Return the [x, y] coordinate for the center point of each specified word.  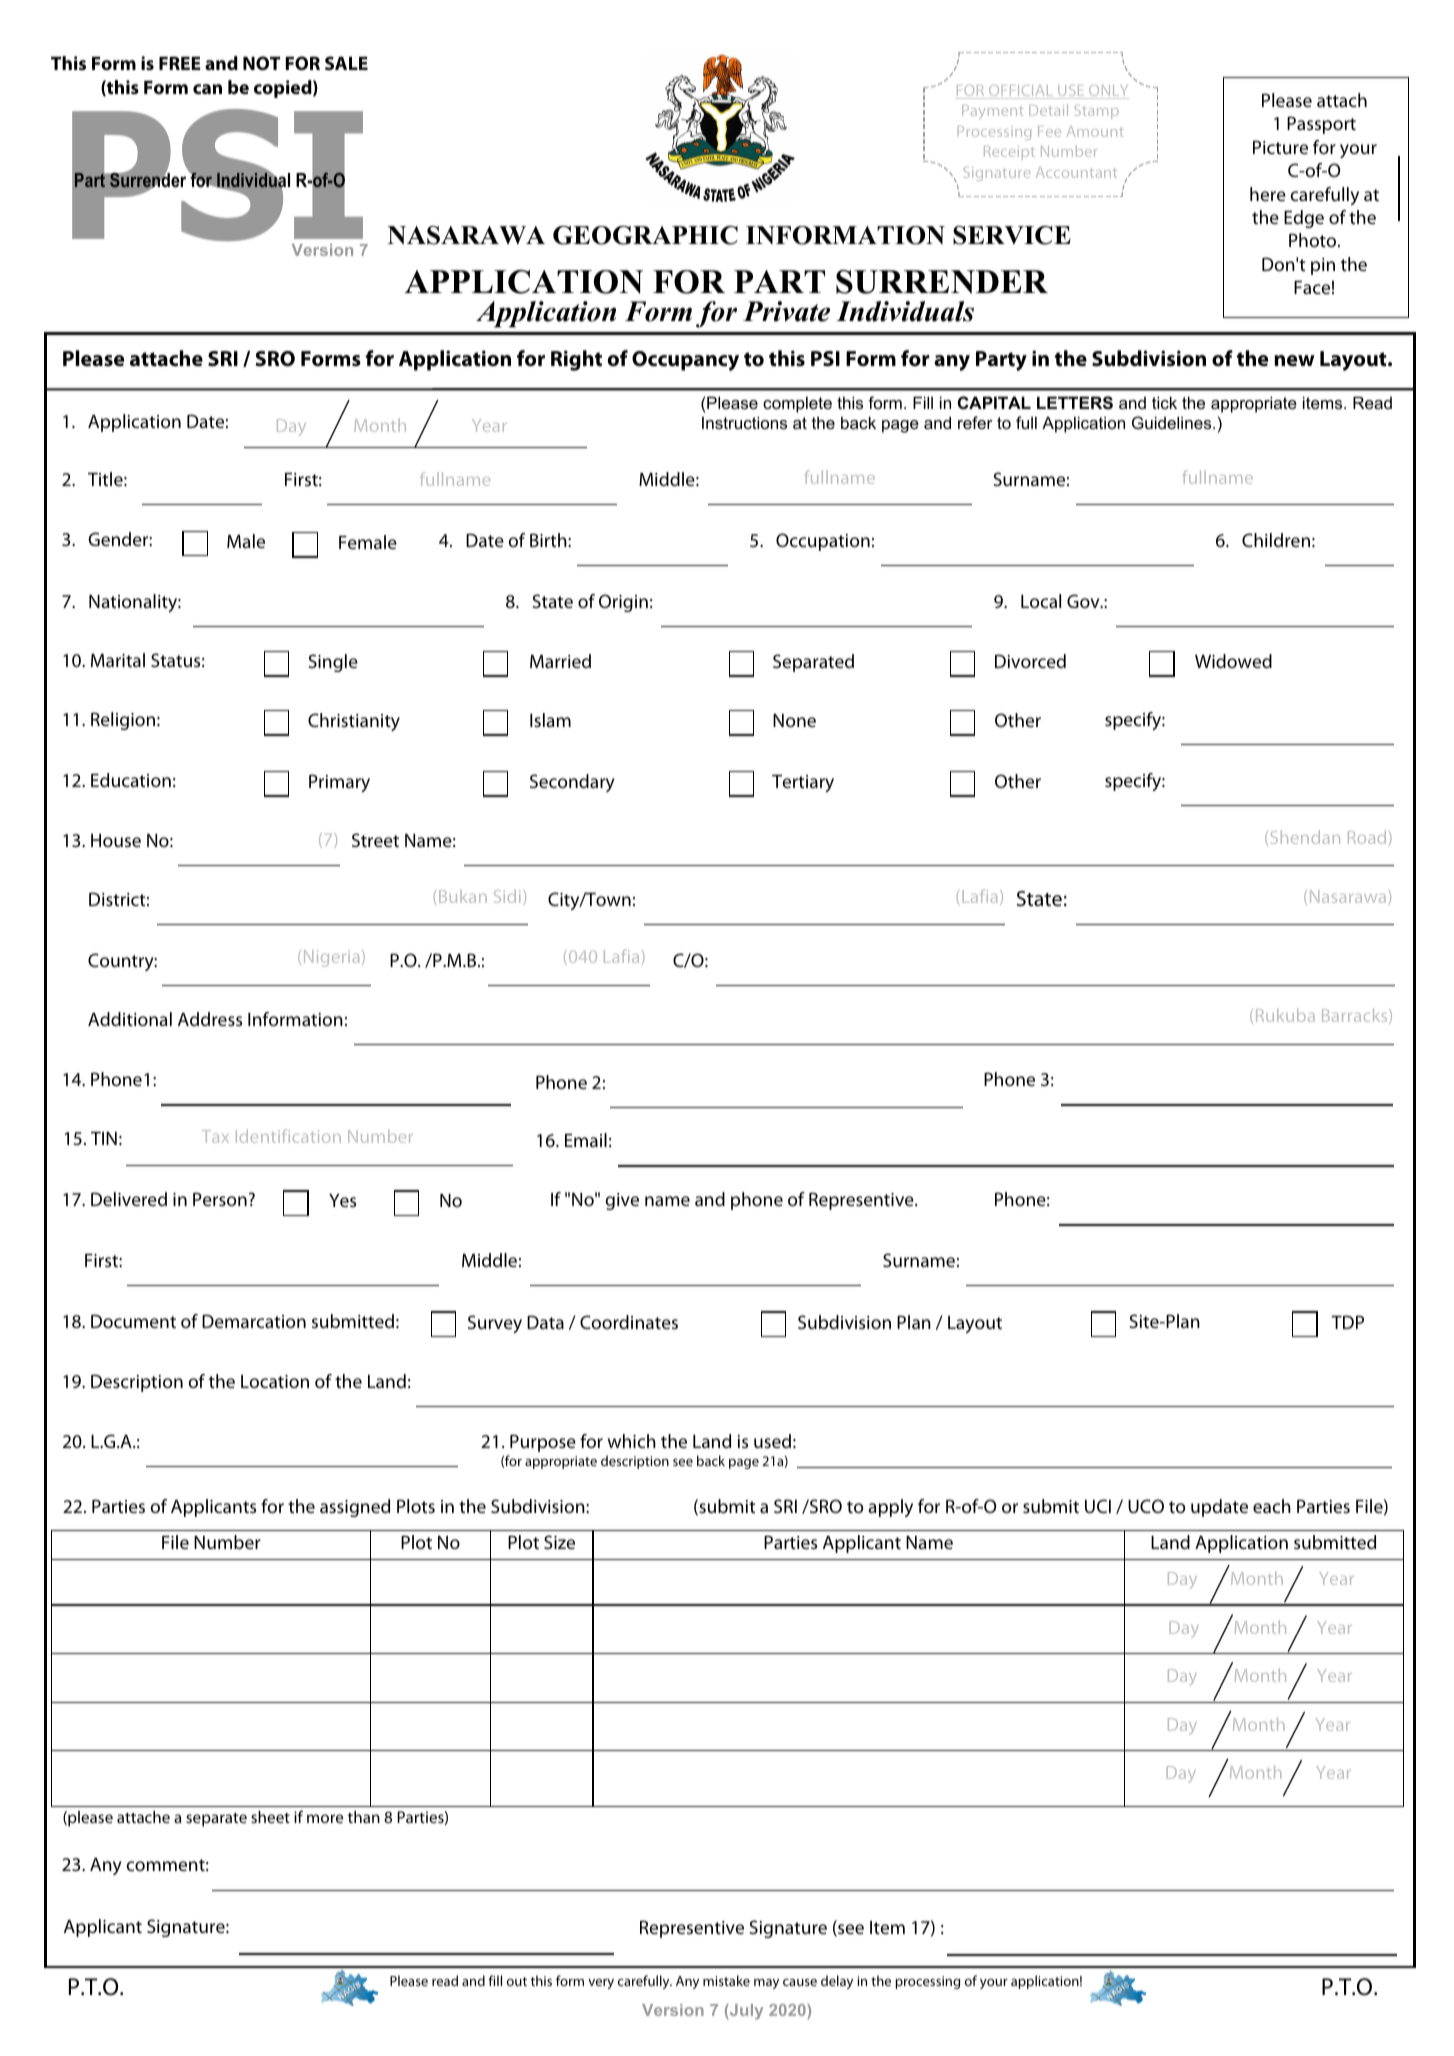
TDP [1347, 1322]
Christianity [354, 722]
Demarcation [254, 1321]
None [794, 720]
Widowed [1233, 661]
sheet [270, 1817]
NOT [261, 63]
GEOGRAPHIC [645, 235]
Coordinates [629, 1322]
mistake [726, 1980]
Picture [1280, 147]
